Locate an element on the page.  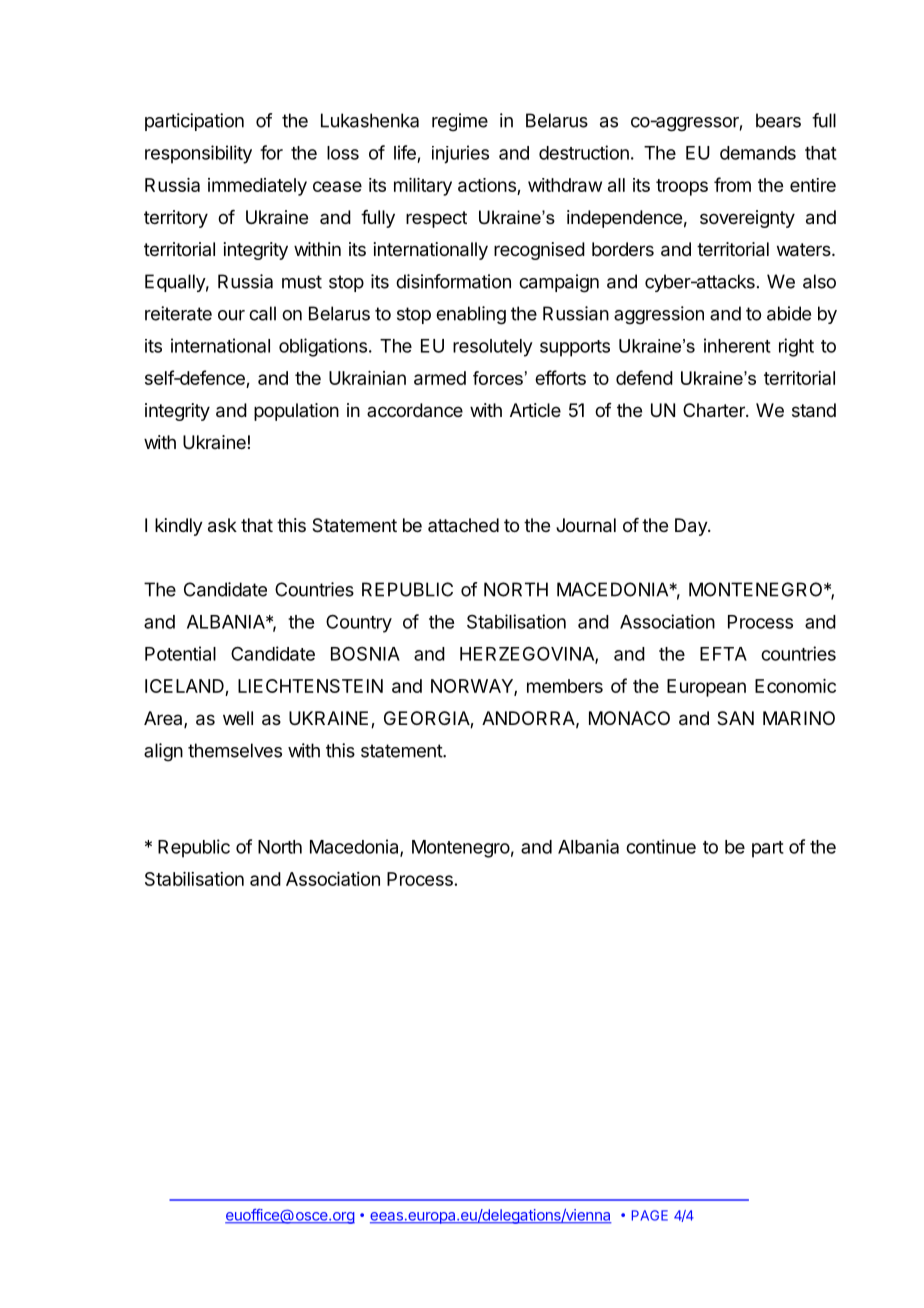
demands is located at coordinates (758, 153).
